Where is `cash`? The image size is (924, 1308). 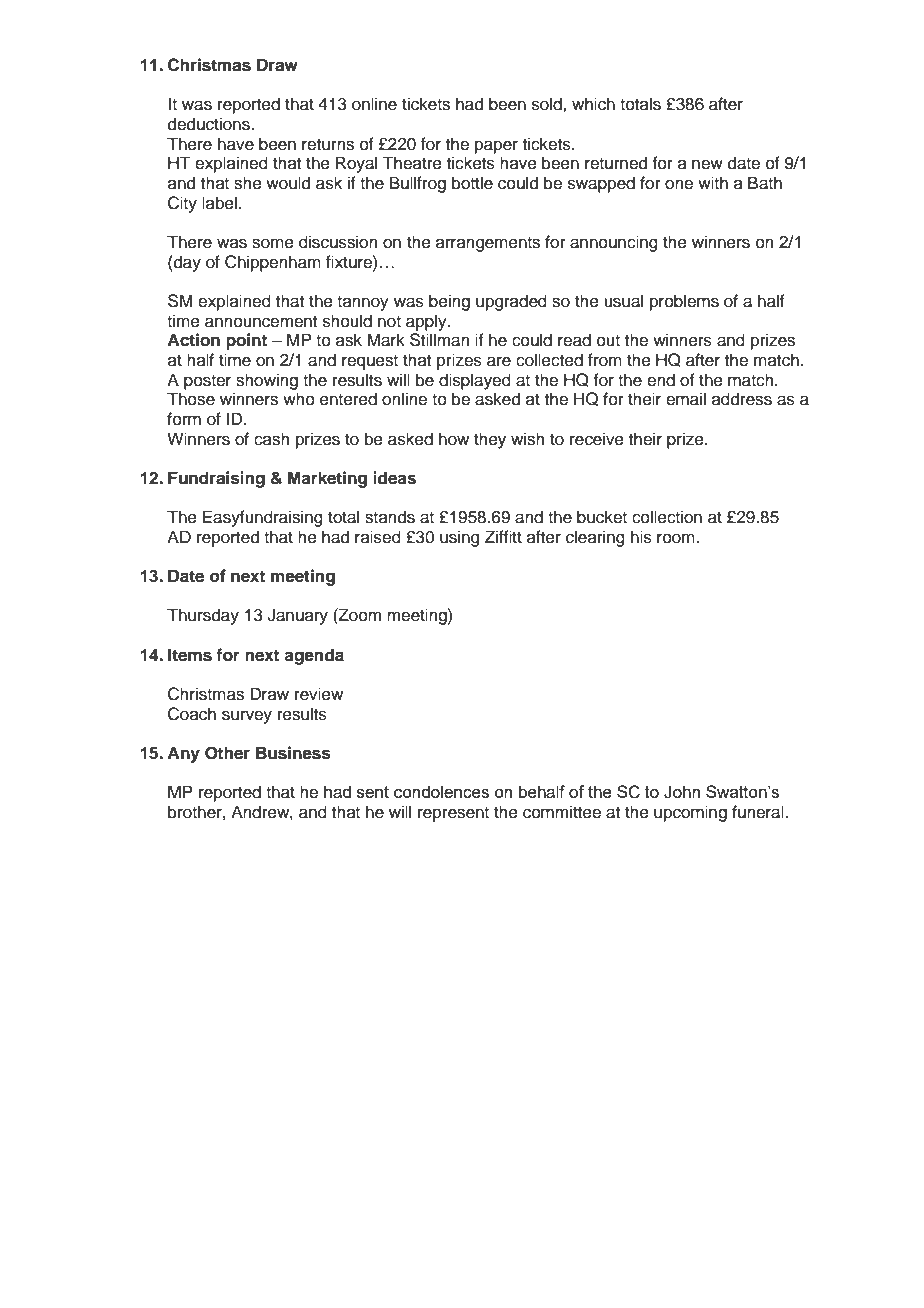
cash is located at coordinates (272, 439).
